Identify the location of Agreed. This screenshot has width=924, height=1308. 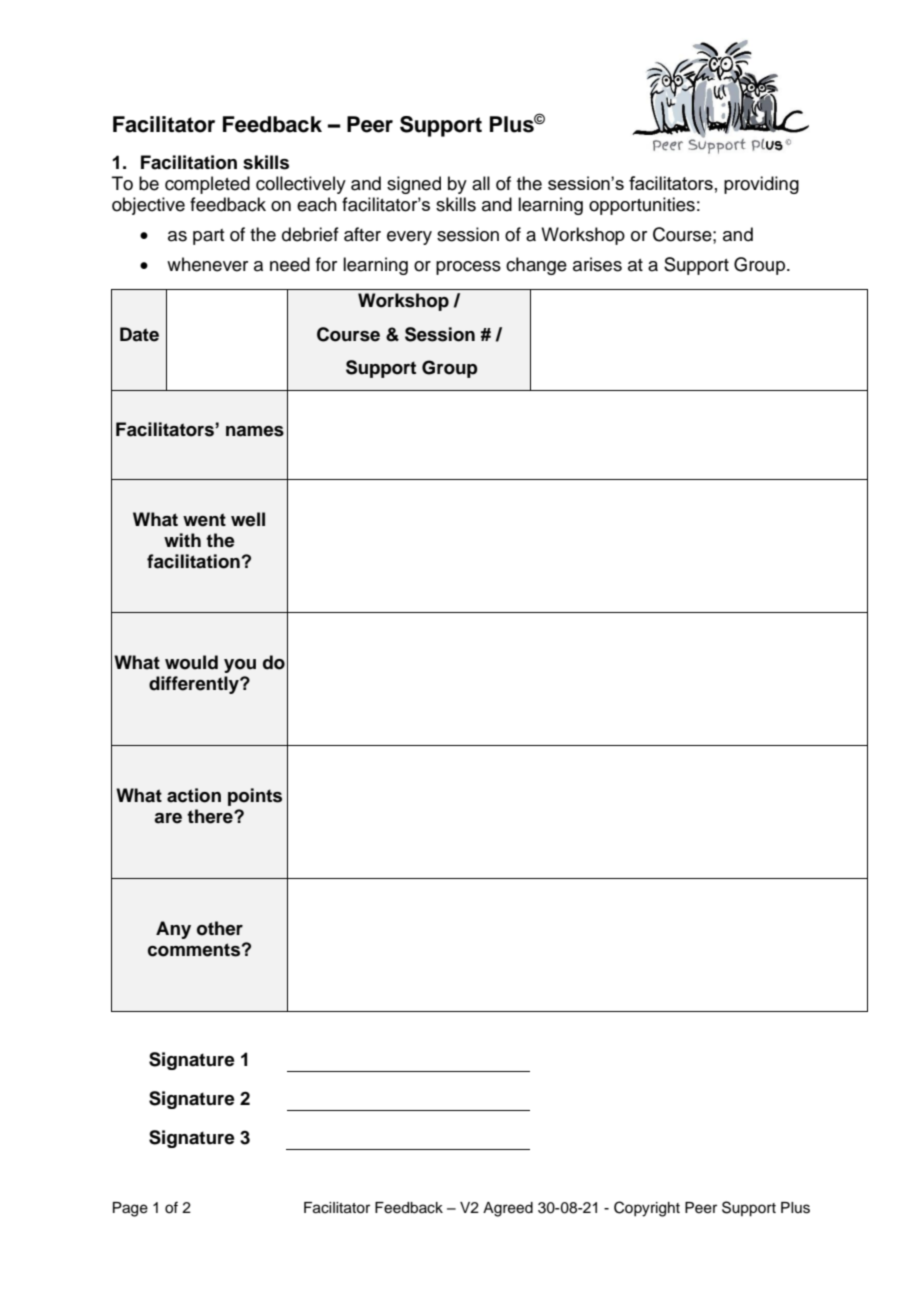
(508, 1209).
